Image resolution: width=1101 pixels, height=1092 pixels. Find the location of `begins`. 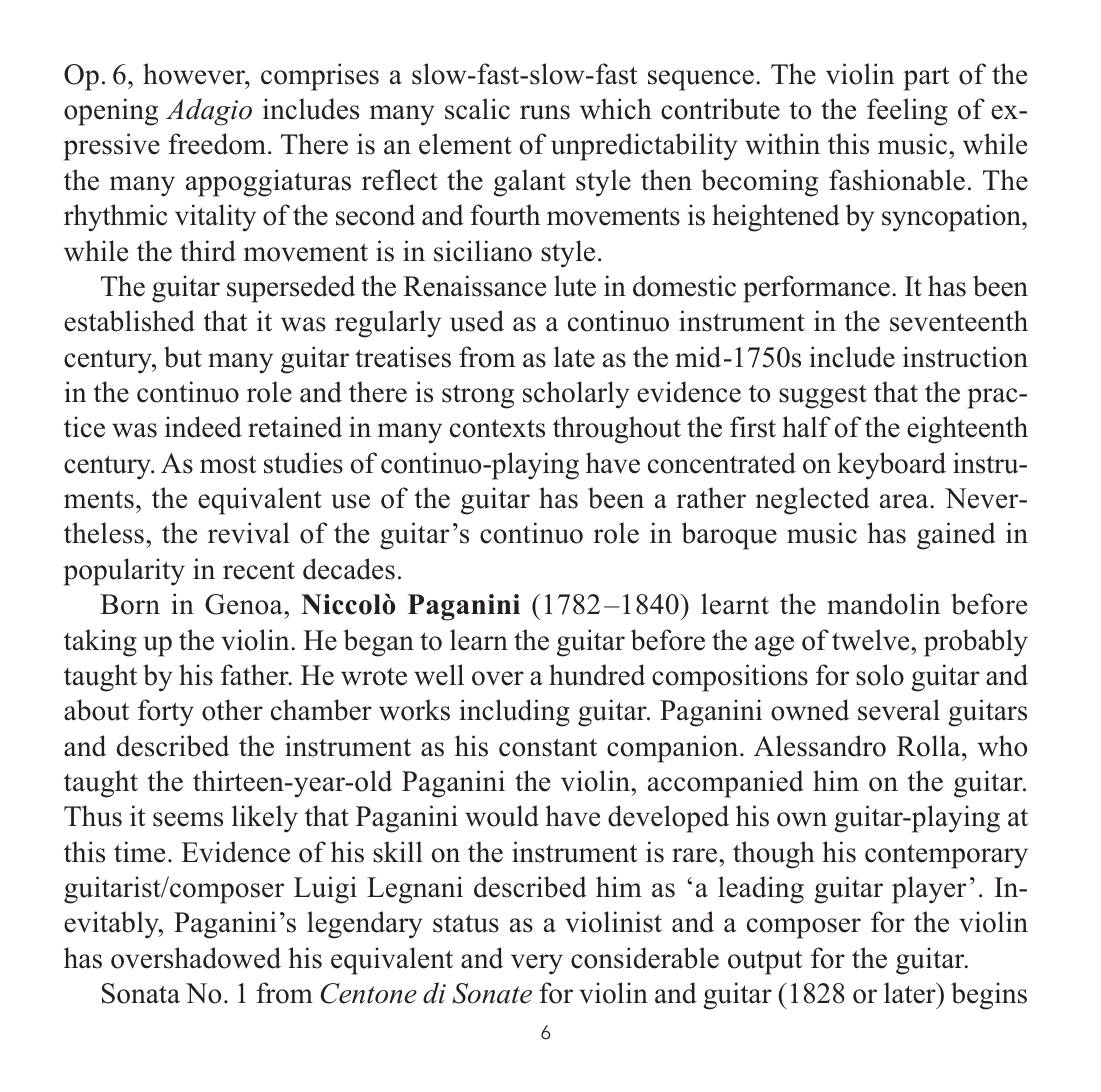

begins is located at coordinates (989, 996).
